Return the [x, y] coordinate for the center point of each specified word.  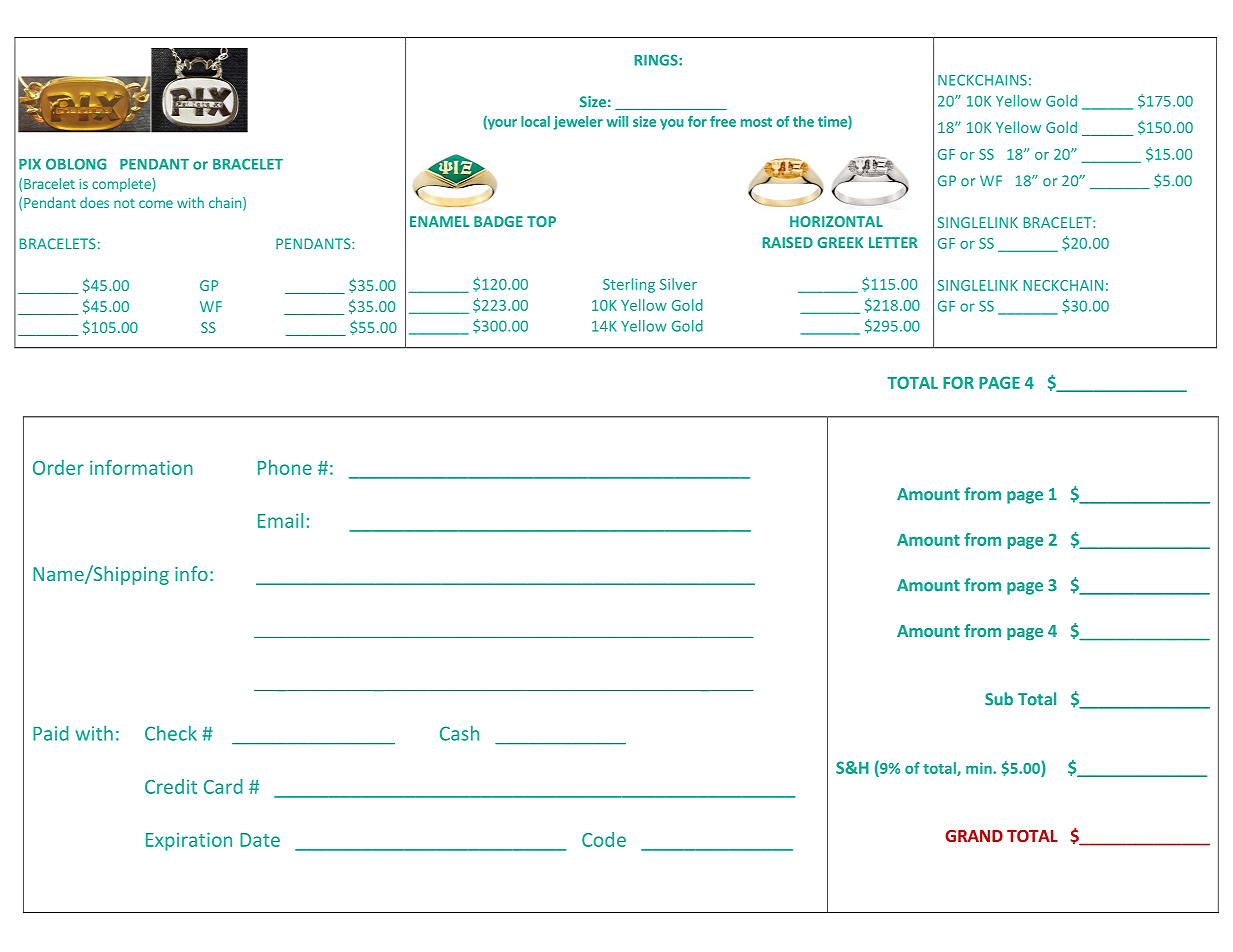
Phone [285, 467]
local [535, 121]
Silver [678, 284]
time [833, 122]
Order [58, 467]
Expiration [189, 841]
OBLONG [76, 164]
